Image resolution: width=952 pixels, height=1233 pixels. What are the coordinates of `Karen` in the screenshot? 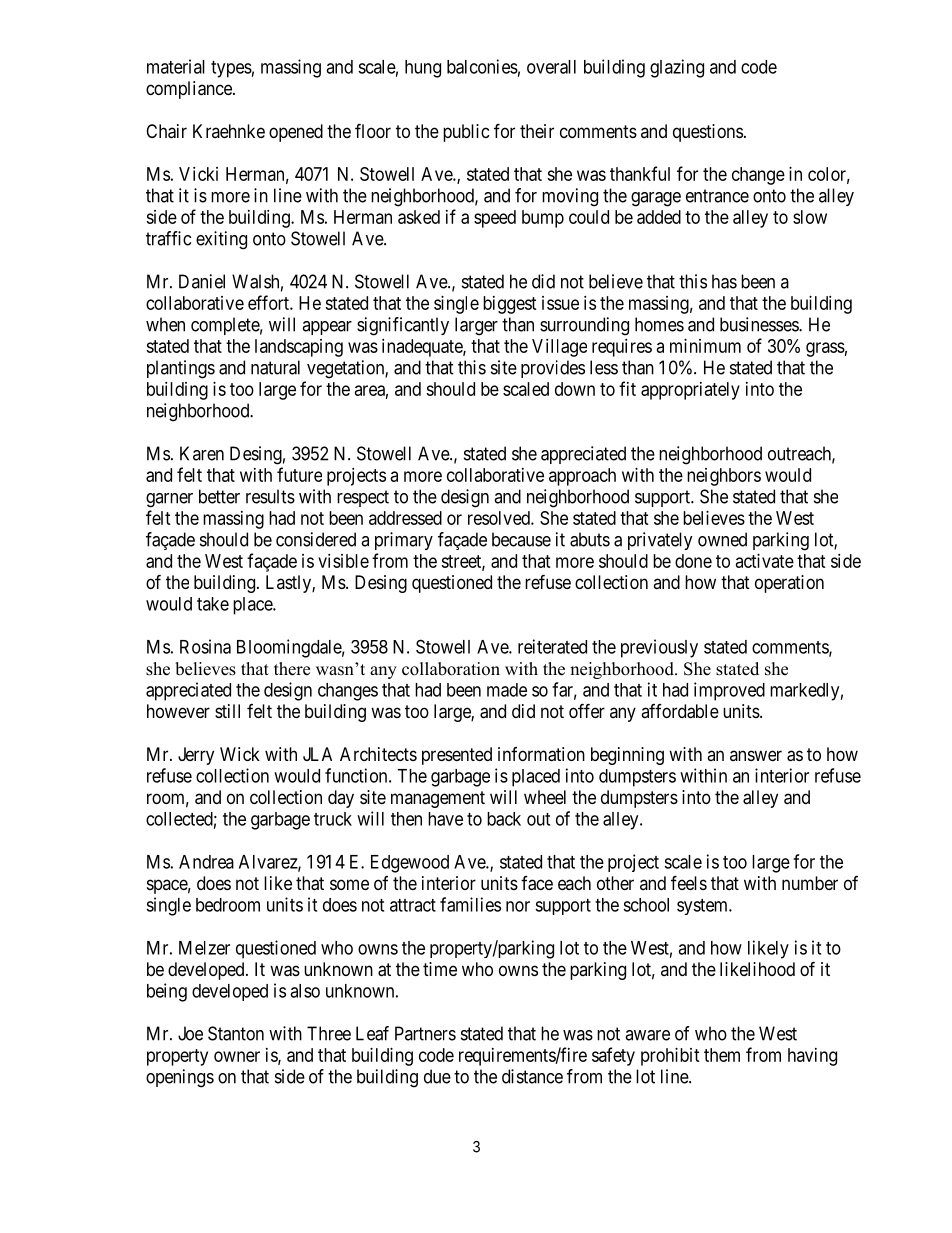 It's located at (202, 453).
